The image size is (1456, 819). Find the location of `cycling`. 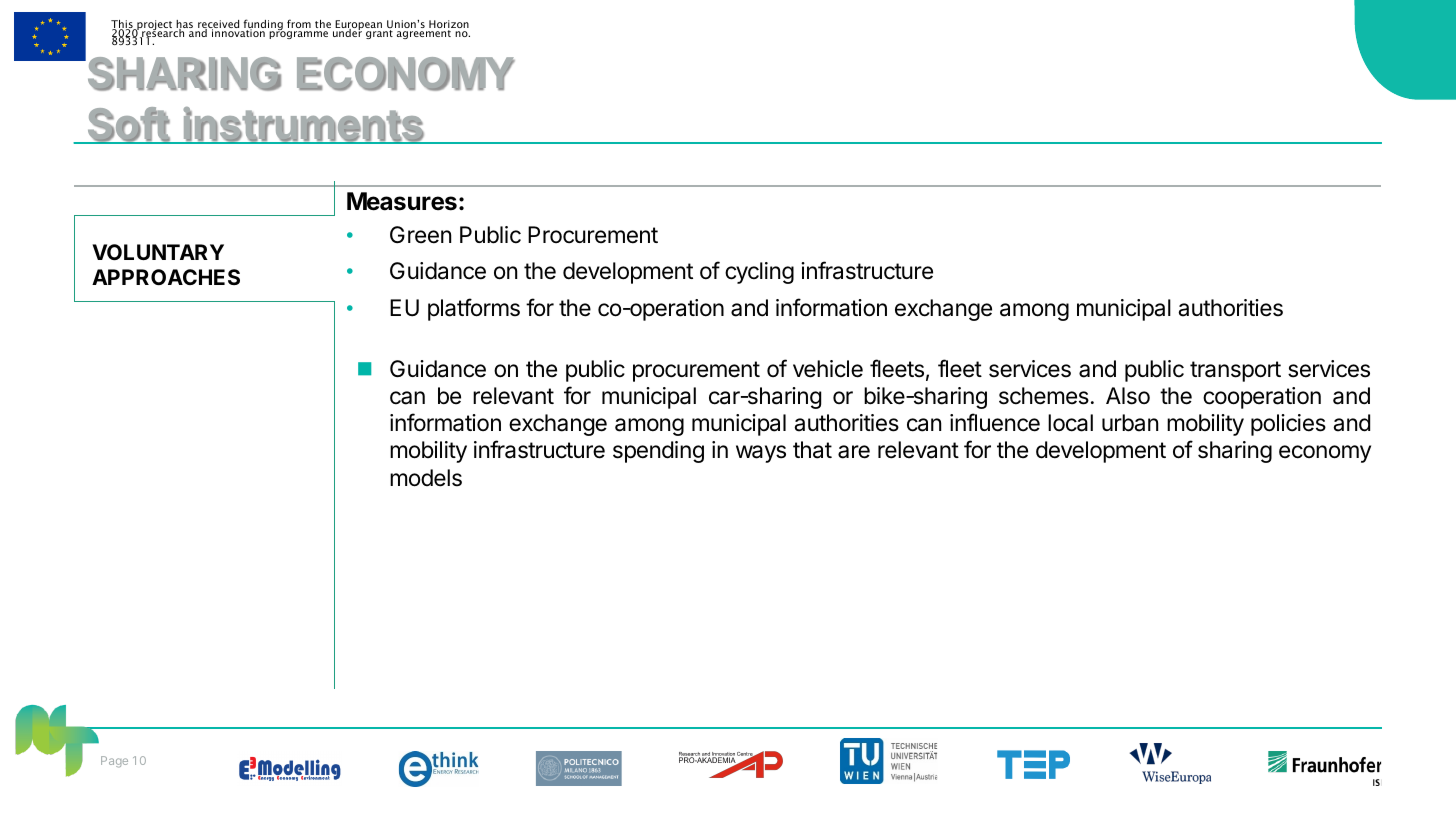

cycling is located at coordinates (759, 273).
